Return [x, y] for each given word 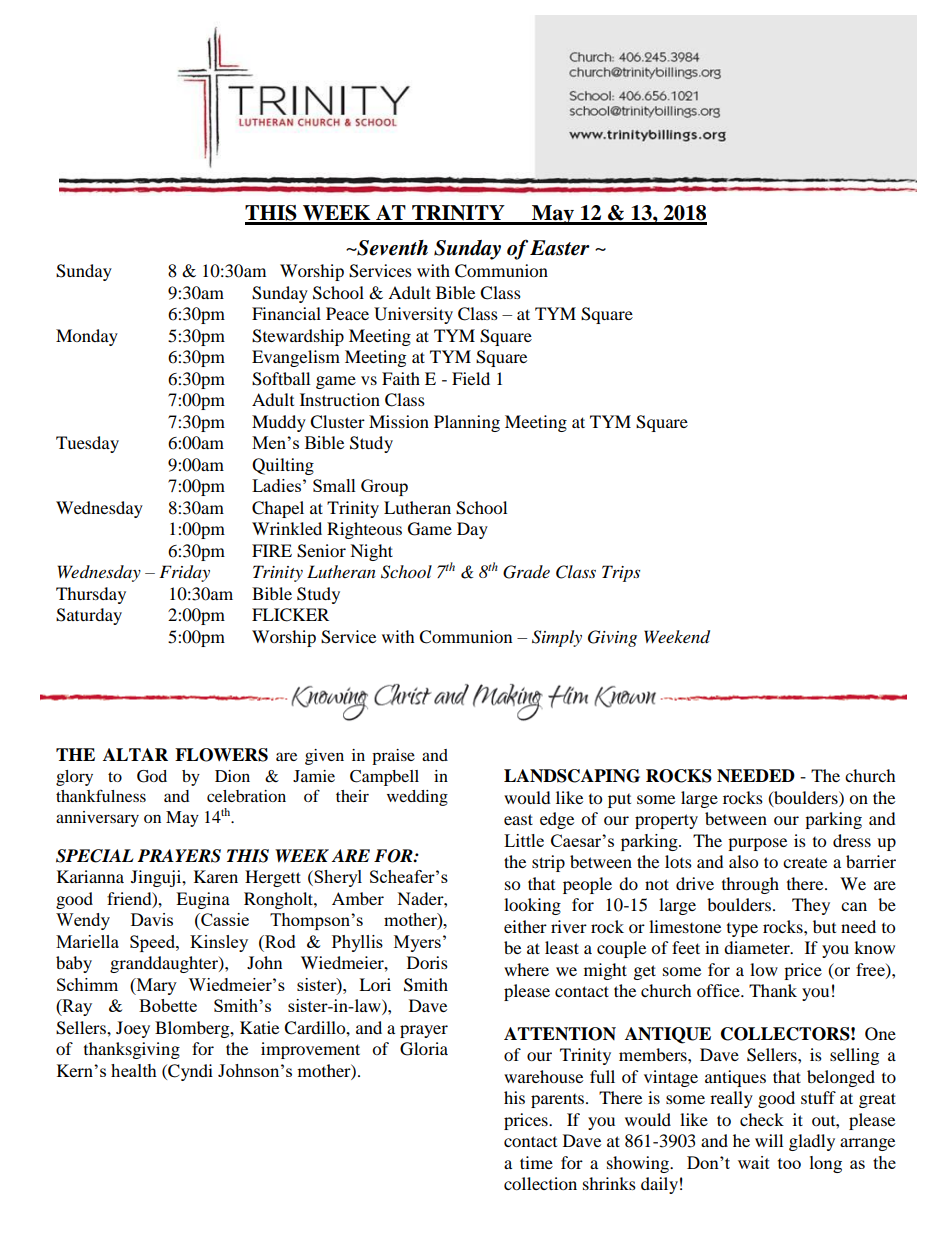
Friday [184, 573]
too [789, 1163]
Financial [286, 313]
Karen [216, 876]
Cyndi [189, 1072]
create [805, 863]
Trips [621, 573]
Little [524, 840]
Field [471, 378]
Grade [526, 572]
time [536, 1162]
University [413, 315]
